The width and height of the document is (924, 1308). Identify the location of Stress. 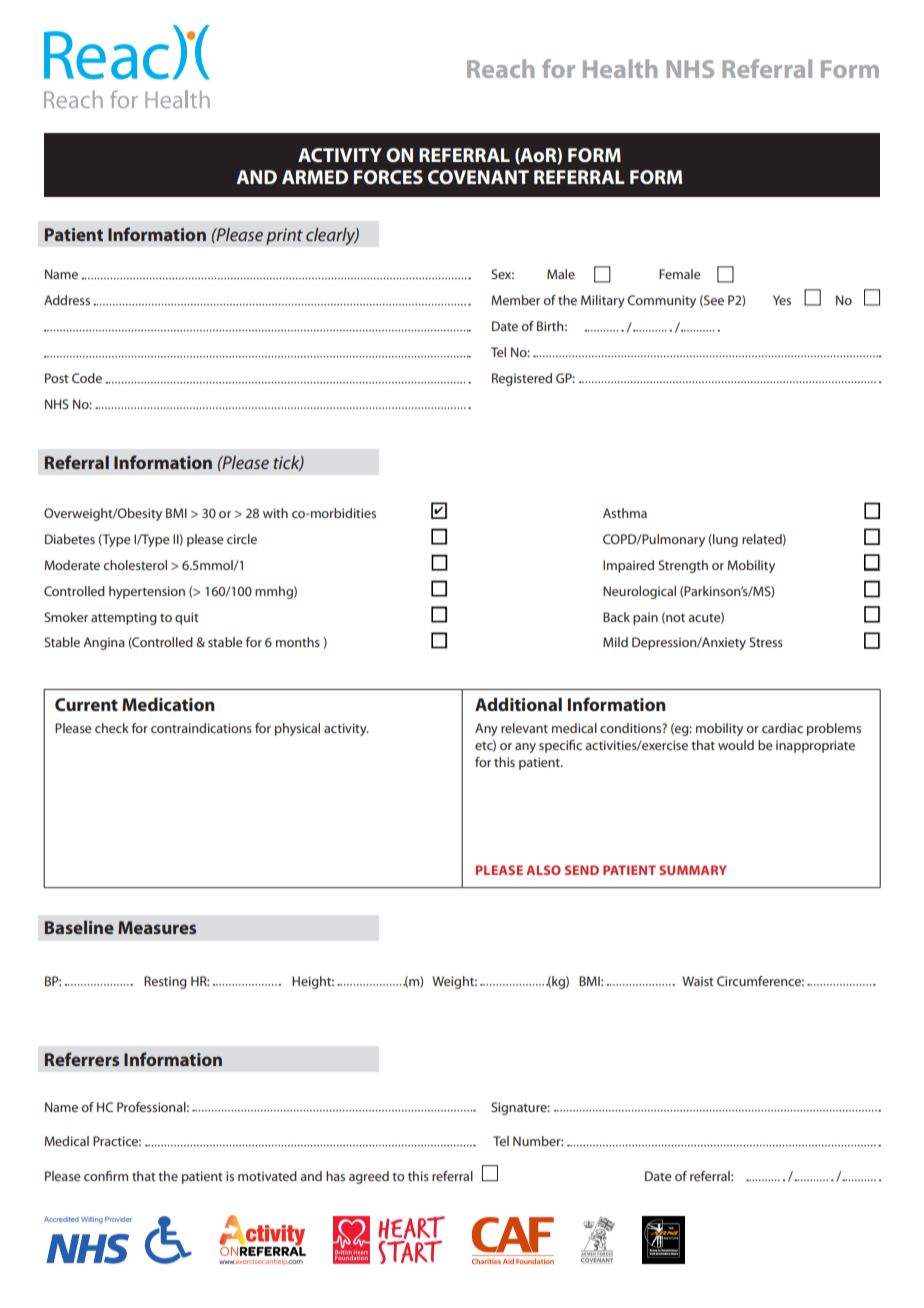
(766, 642).
